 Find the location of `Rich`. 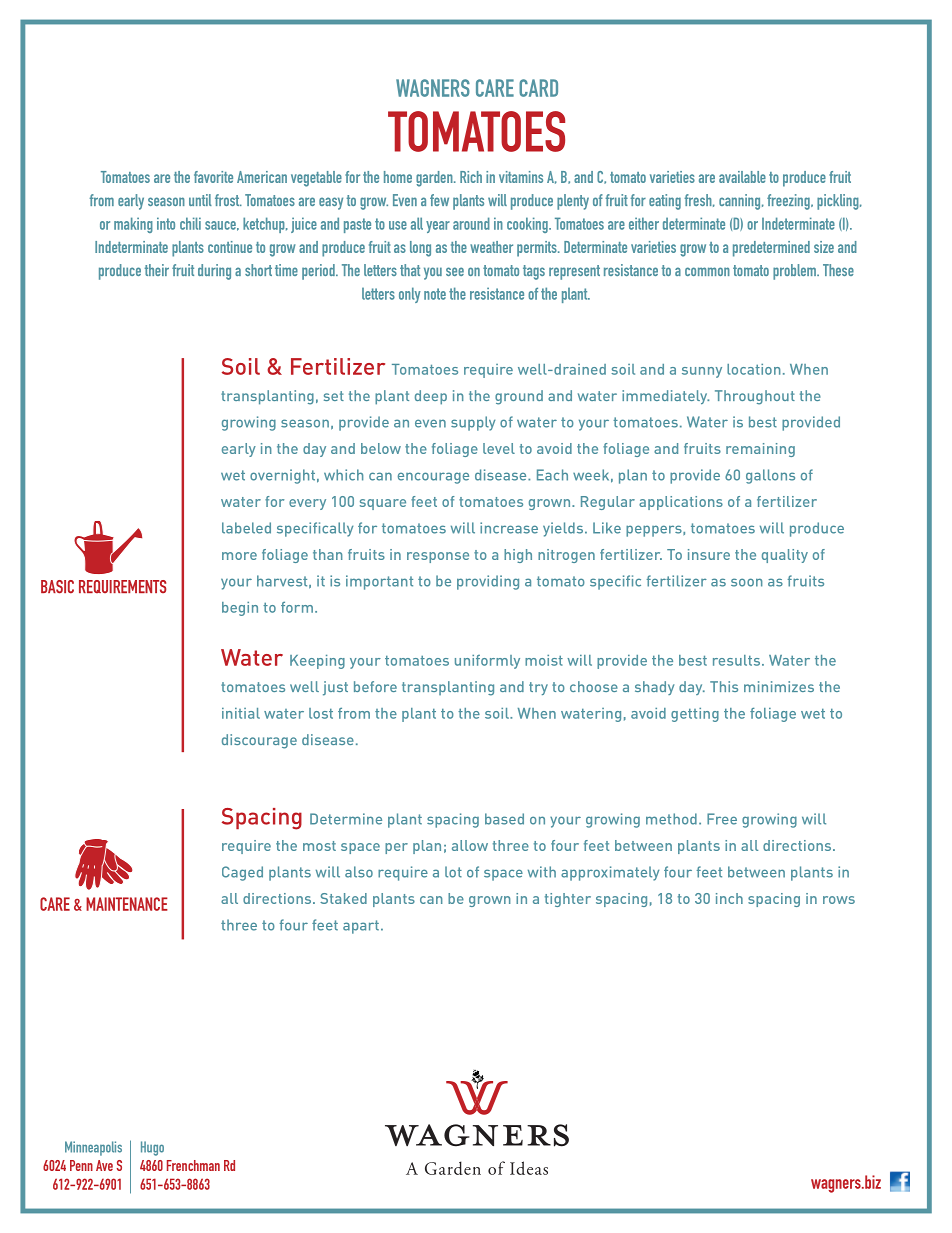

Rich is located at coordinates (471, 177).
